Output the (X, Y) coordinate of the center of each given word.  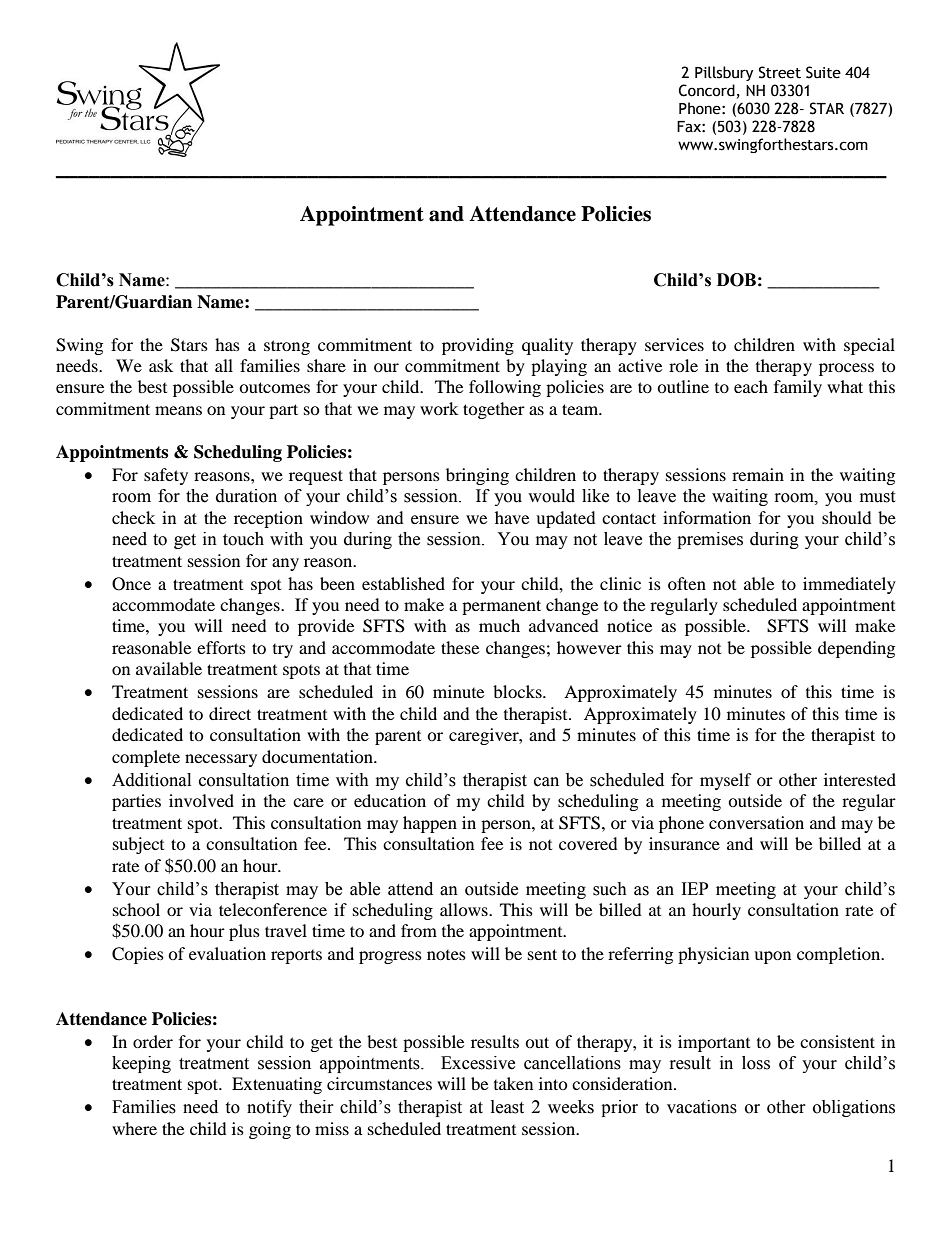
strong (287, 347)
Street (780, 72)
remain (758, 474)
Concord (707, 90)
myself (726, 781)
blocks (518, 691)
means (178, 410)
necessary (221, 760)
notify (269, 1108)
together (494, 410)
